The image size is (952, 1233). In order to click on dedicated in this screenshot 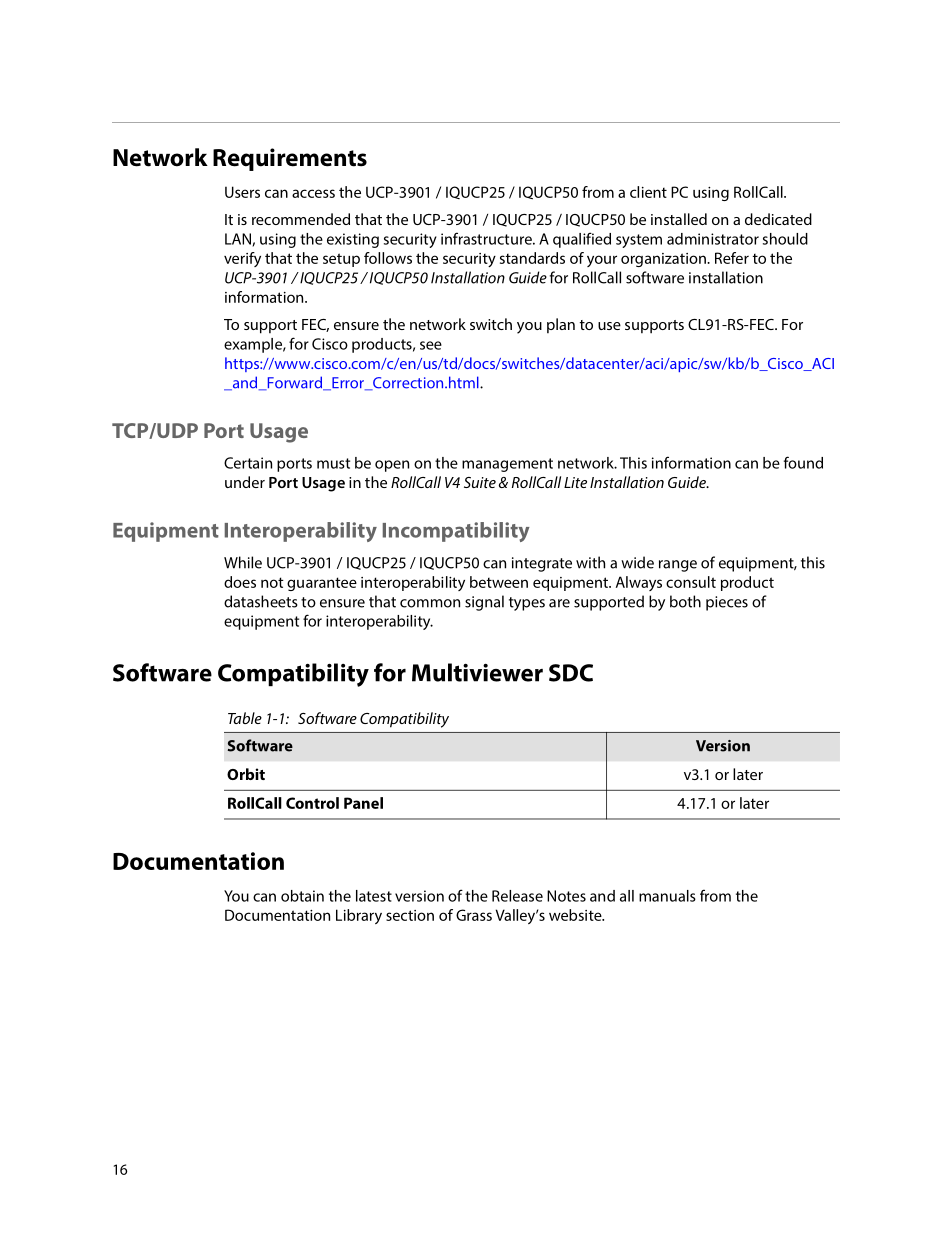, I will do `click(778, 219)`.
